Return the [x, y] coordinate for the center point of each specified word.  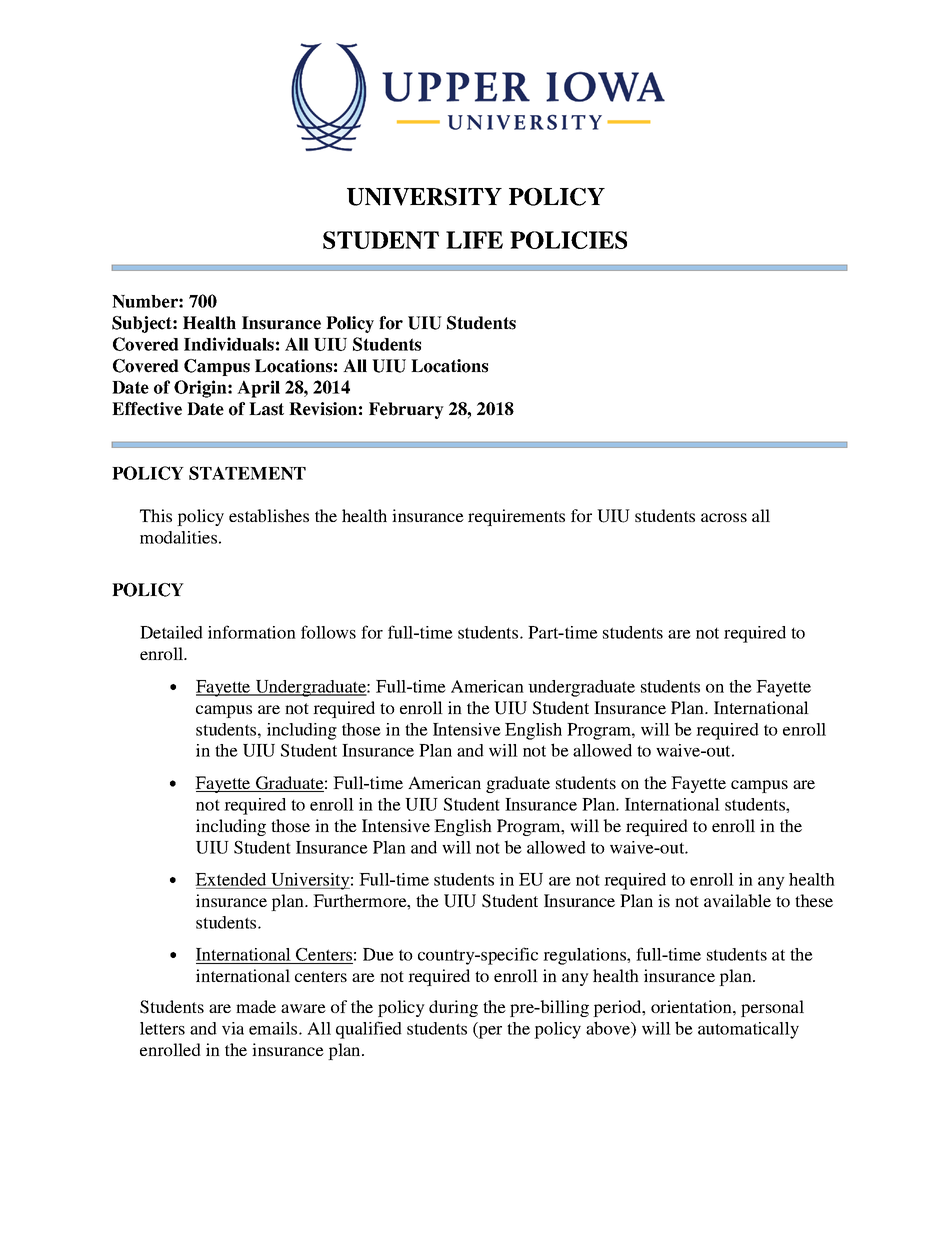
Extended [230, 879]
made [256, 1006]
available [737, 900]
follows [328, 632]
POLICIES [568, 240]
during [453, 1008]
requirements [516, 517]
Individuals [229, 344]
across [724, 517]
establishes [269, 515]
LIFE [474, 240]
